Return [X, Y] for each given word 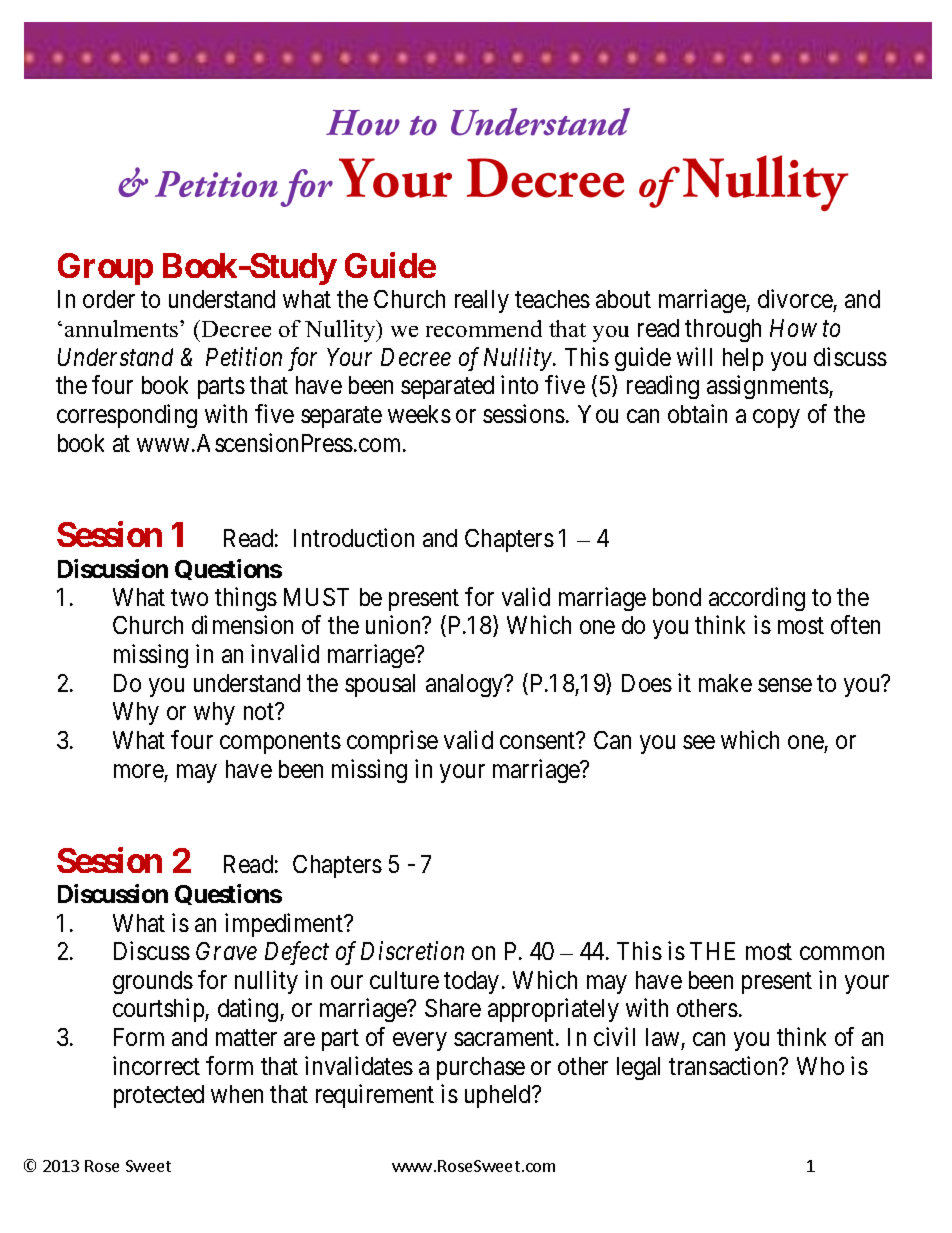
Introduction [354, 537]
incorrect [156, 1065]
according [757, 599]
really [482, 301]
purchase [481, 1068]
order [109, 299]
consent [539, 741]
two [189, 597]
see [699, 742]
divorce [796, 300]
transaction [725, 1065]
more [139, 771]
